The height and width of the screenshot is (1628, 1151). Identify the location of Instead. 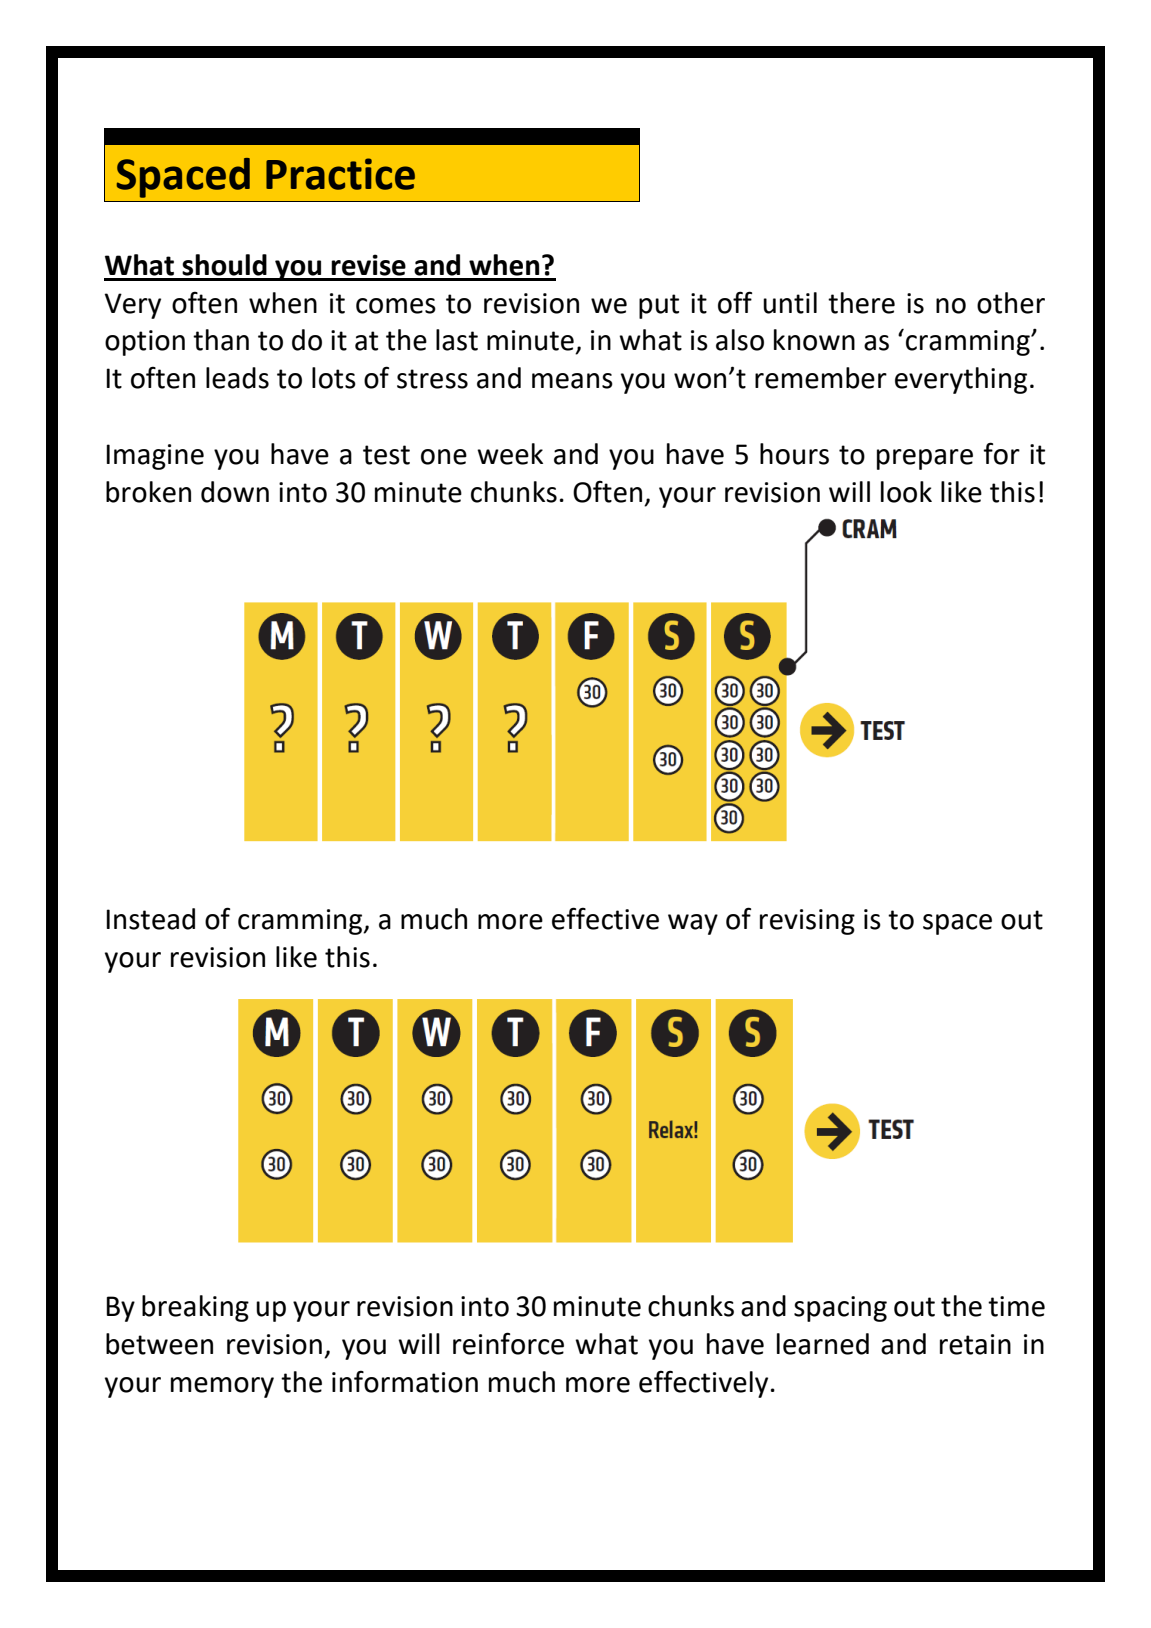
(150, 919).
